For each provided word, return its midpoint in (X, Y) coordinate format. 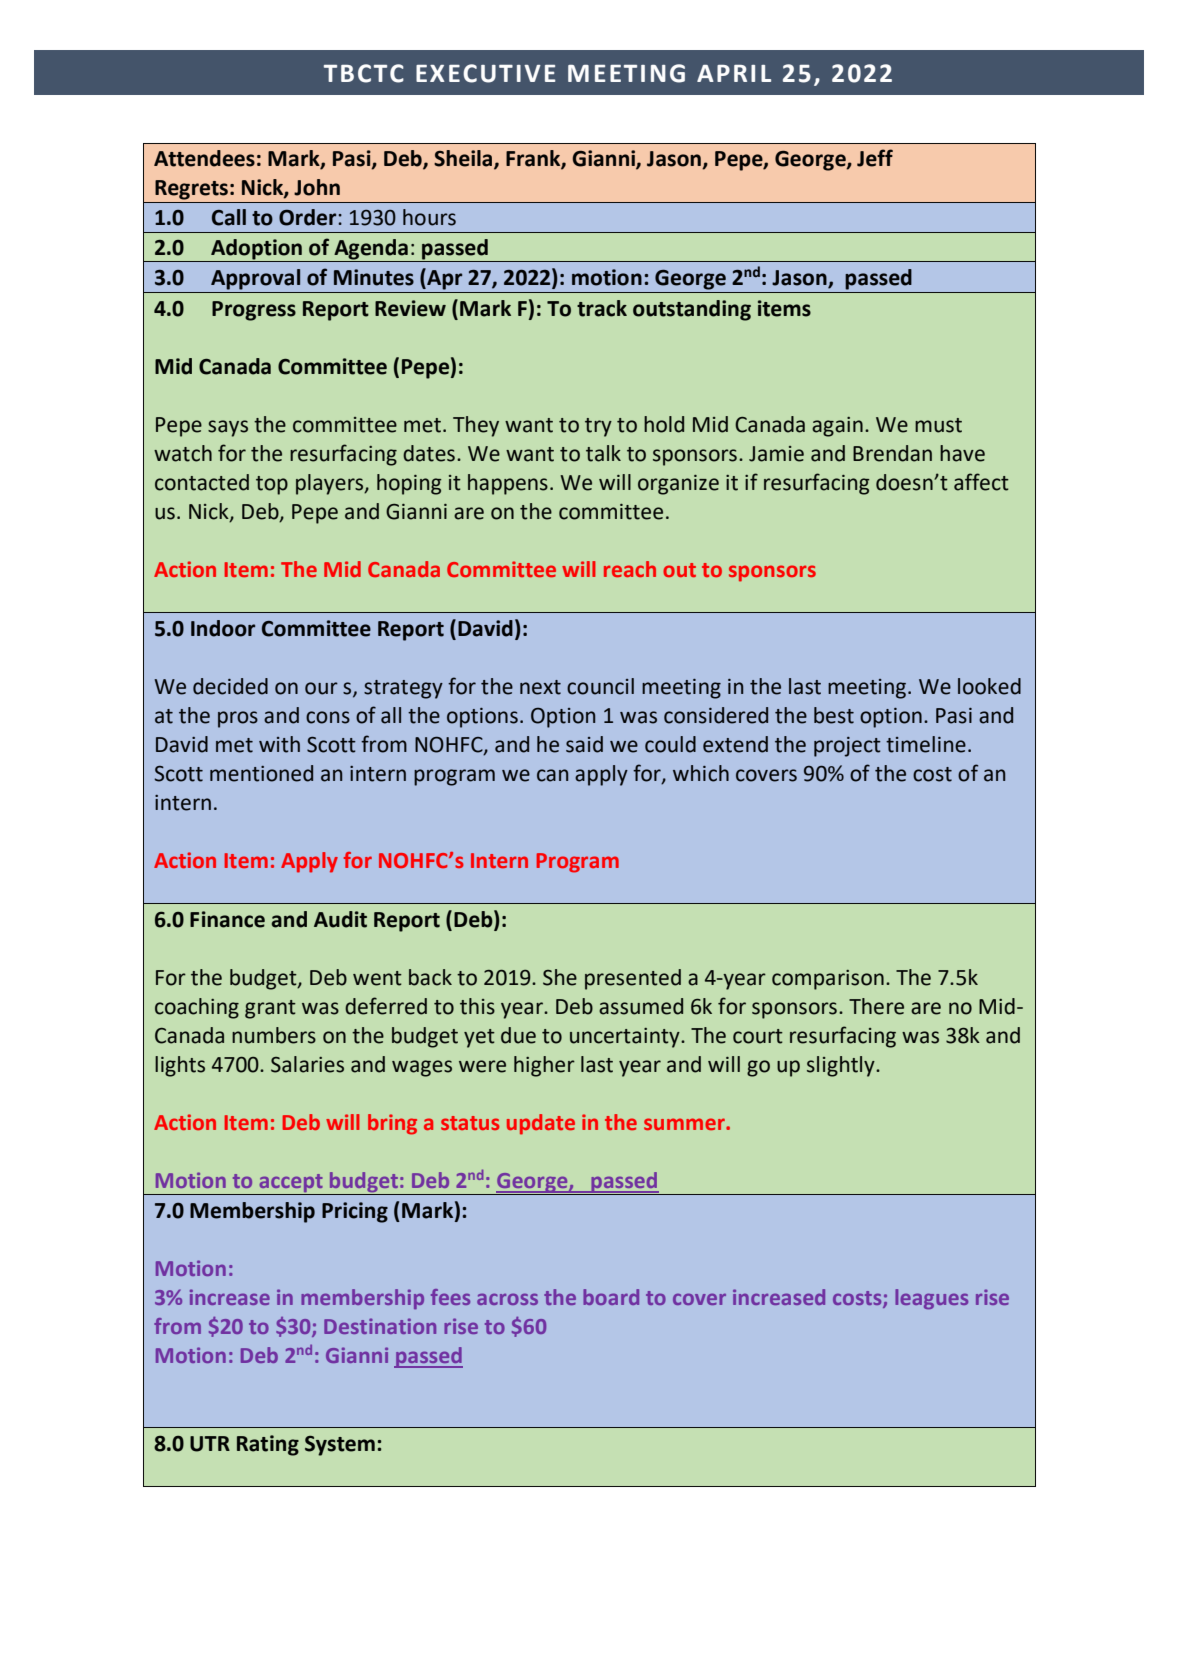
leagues (931, 1299)
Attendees (204, 158)
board (611, 1297)
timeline (926, 744)
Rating (268, 1445)
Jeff (875, 158)
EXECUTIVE (486, 73)
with (279, 744)
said (584, 744)
